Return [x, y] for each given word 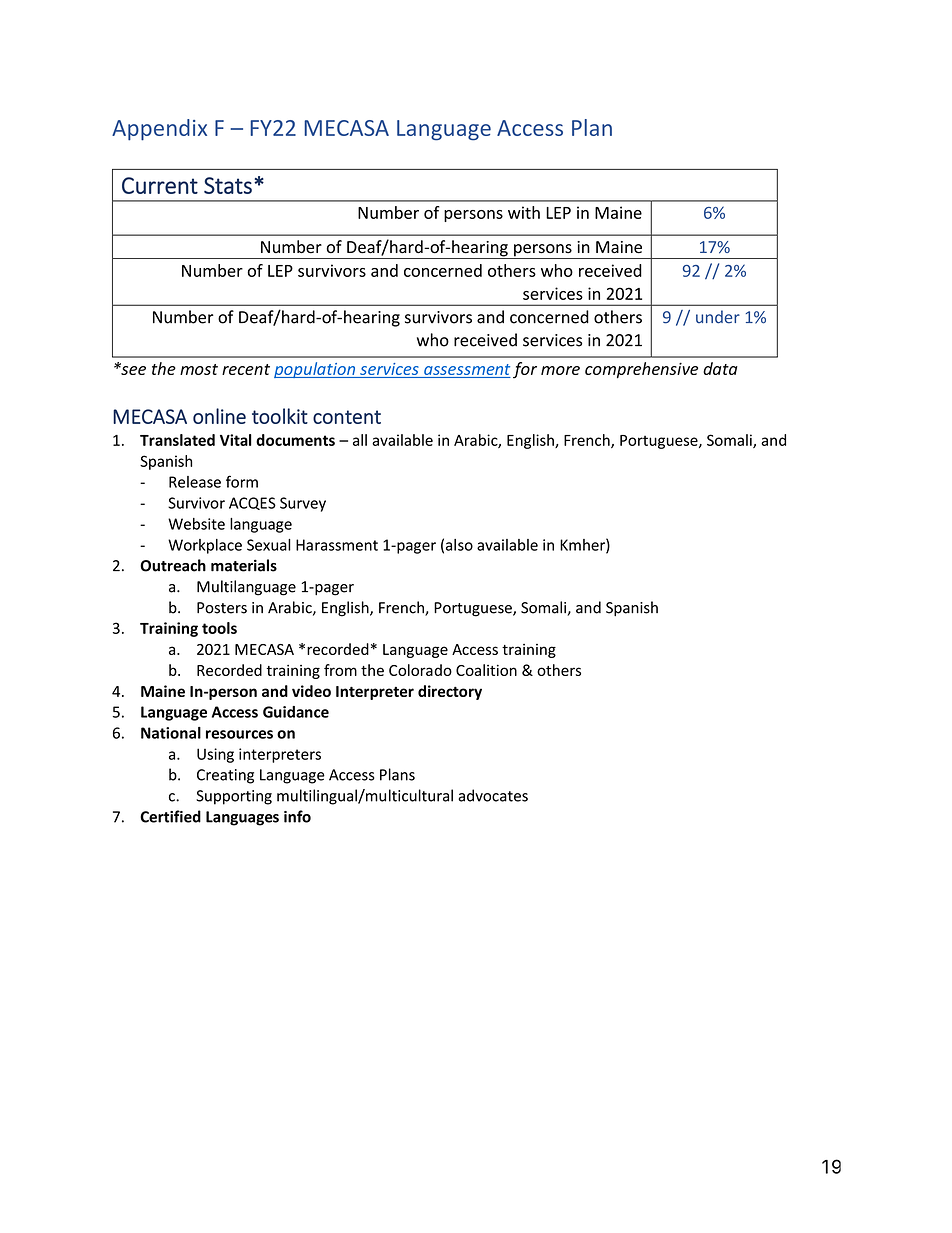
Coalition [486, 670]
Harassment [337, 545]
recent [246, 369]
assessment [466, 371]
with [524, 212]
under [718, 317]
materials [244, 565]
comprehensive [641, 370]
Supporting [234, 797]
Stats [228, 185]
